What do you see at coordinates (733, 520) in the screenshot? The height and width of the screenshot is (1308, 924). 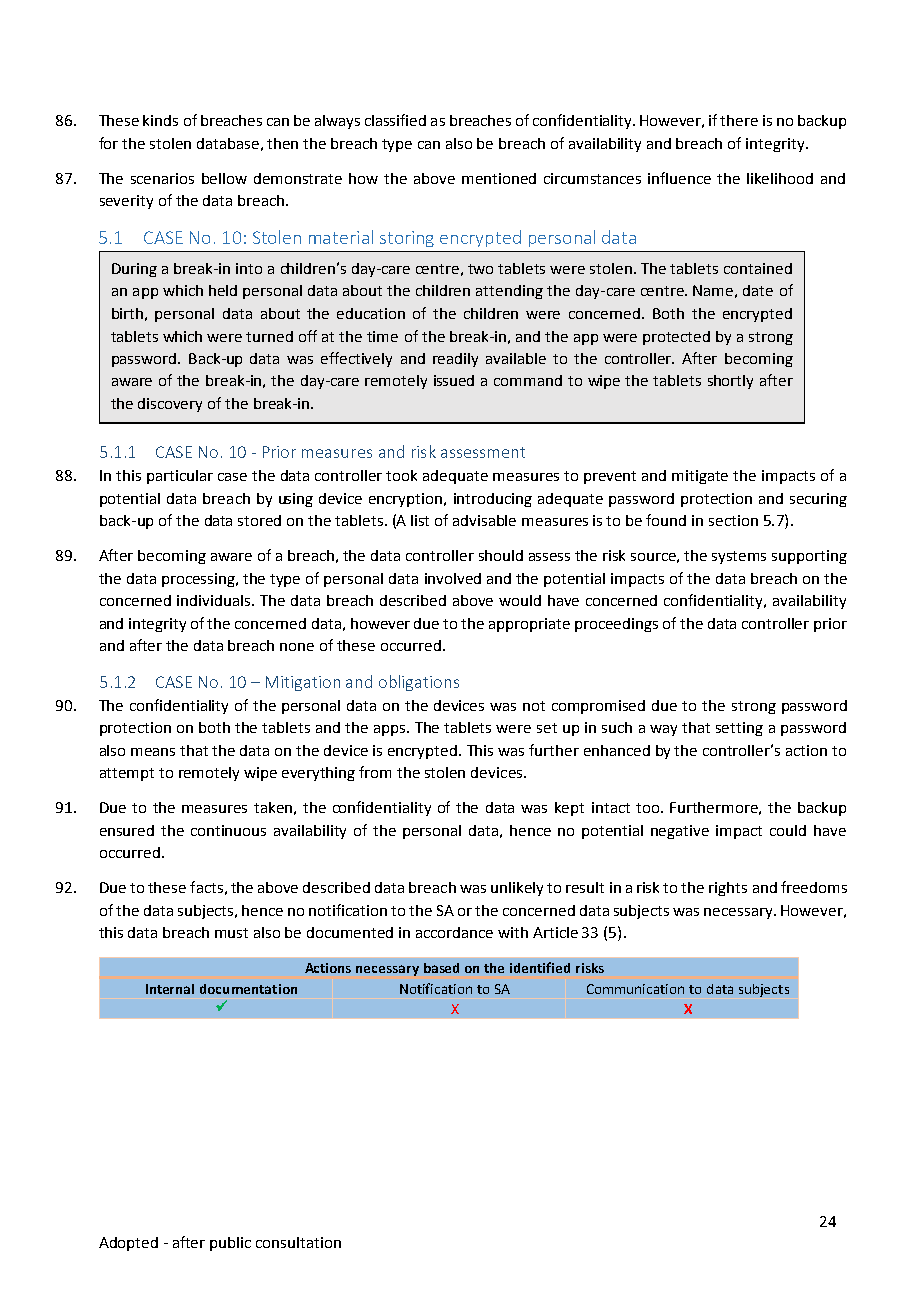 I see `section` at bounding box center [733, 520].
